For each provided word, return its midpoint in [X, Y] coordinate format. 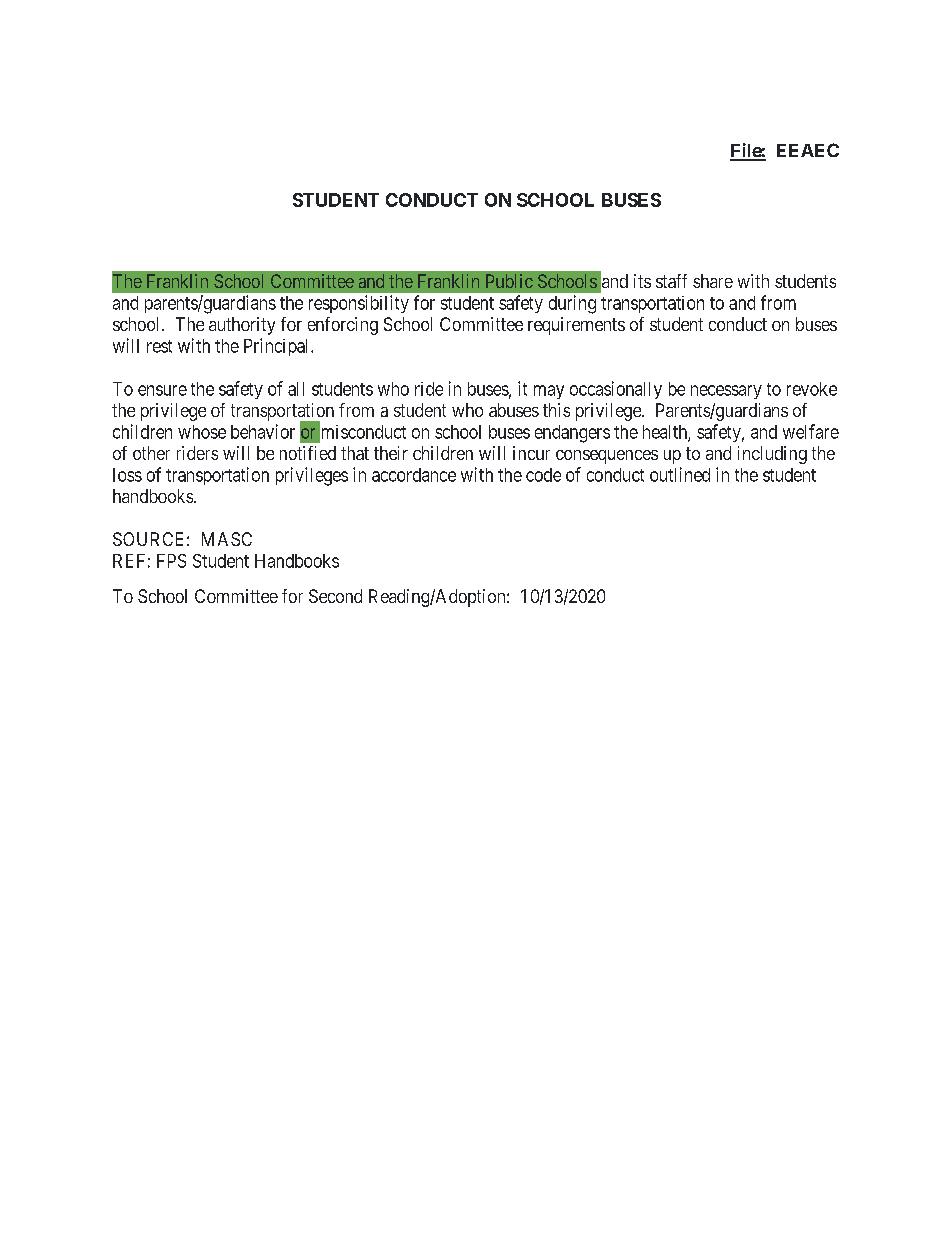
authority [242, 326]
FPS [171, 561]
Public [509, 281]
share [713, 281]
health [666, 433]
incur [531, 453]
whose [202, 432]
